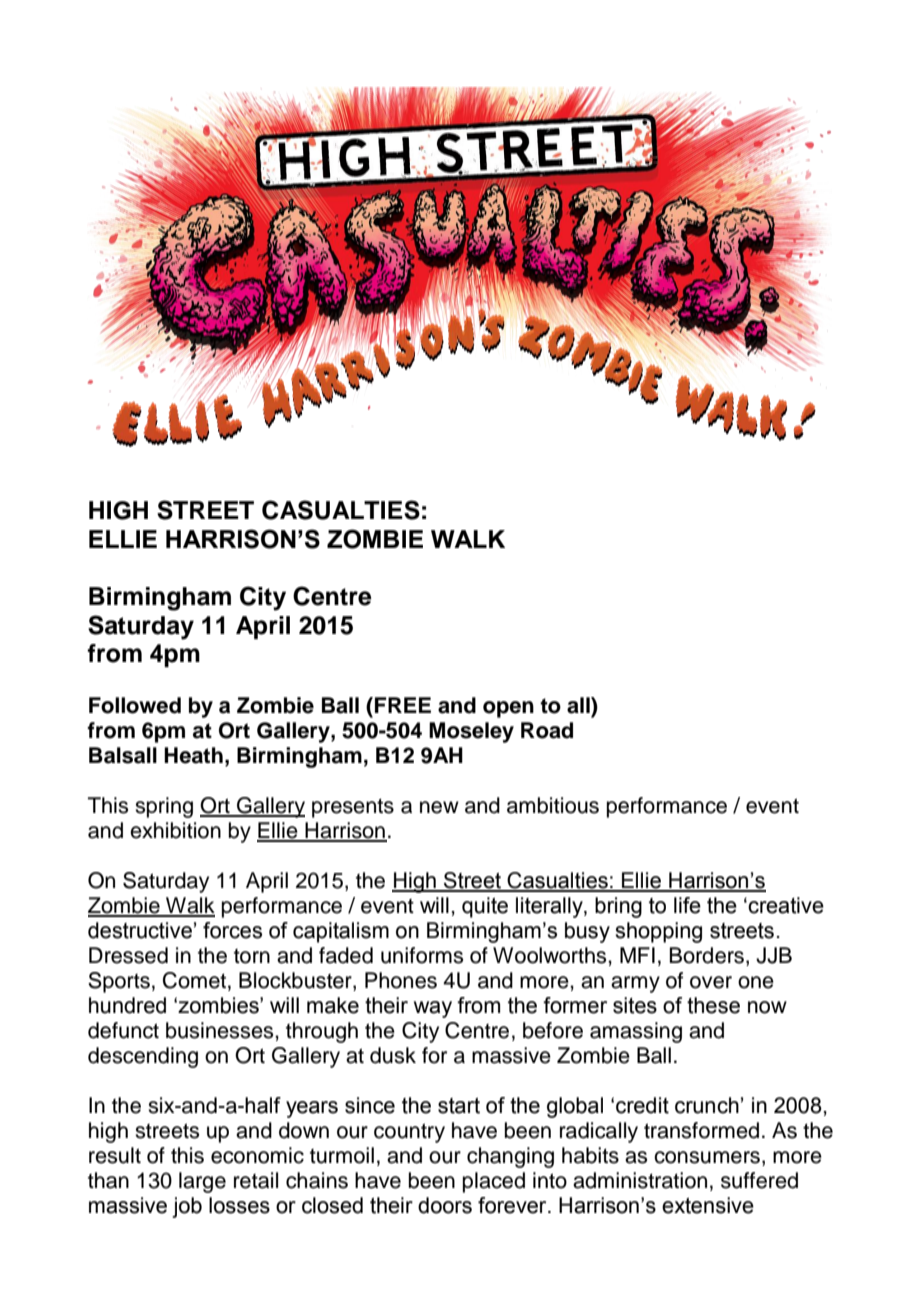 The height and width of the page is (1307, 924). Describe the element at coordinates (707, 1105) in the page. I see `crunch` at that location.
